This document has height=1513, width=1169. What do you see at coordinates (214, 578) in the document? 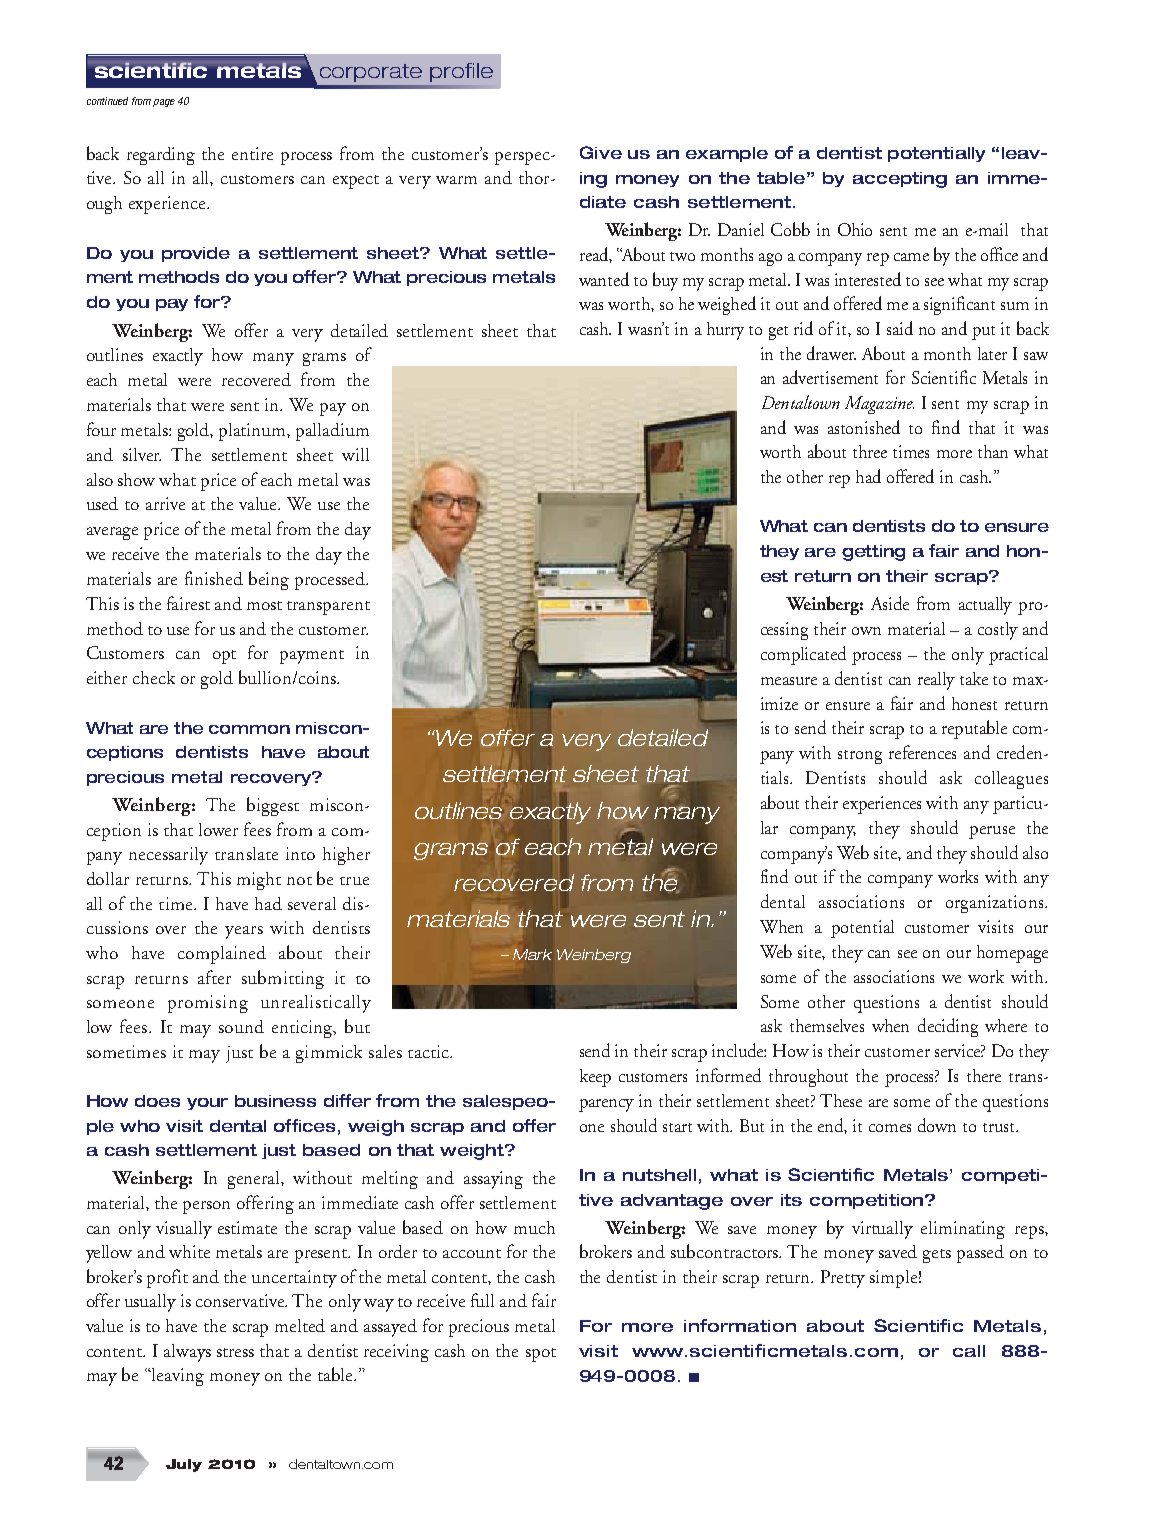
I see `finished` at bounding box center [214, 578].
